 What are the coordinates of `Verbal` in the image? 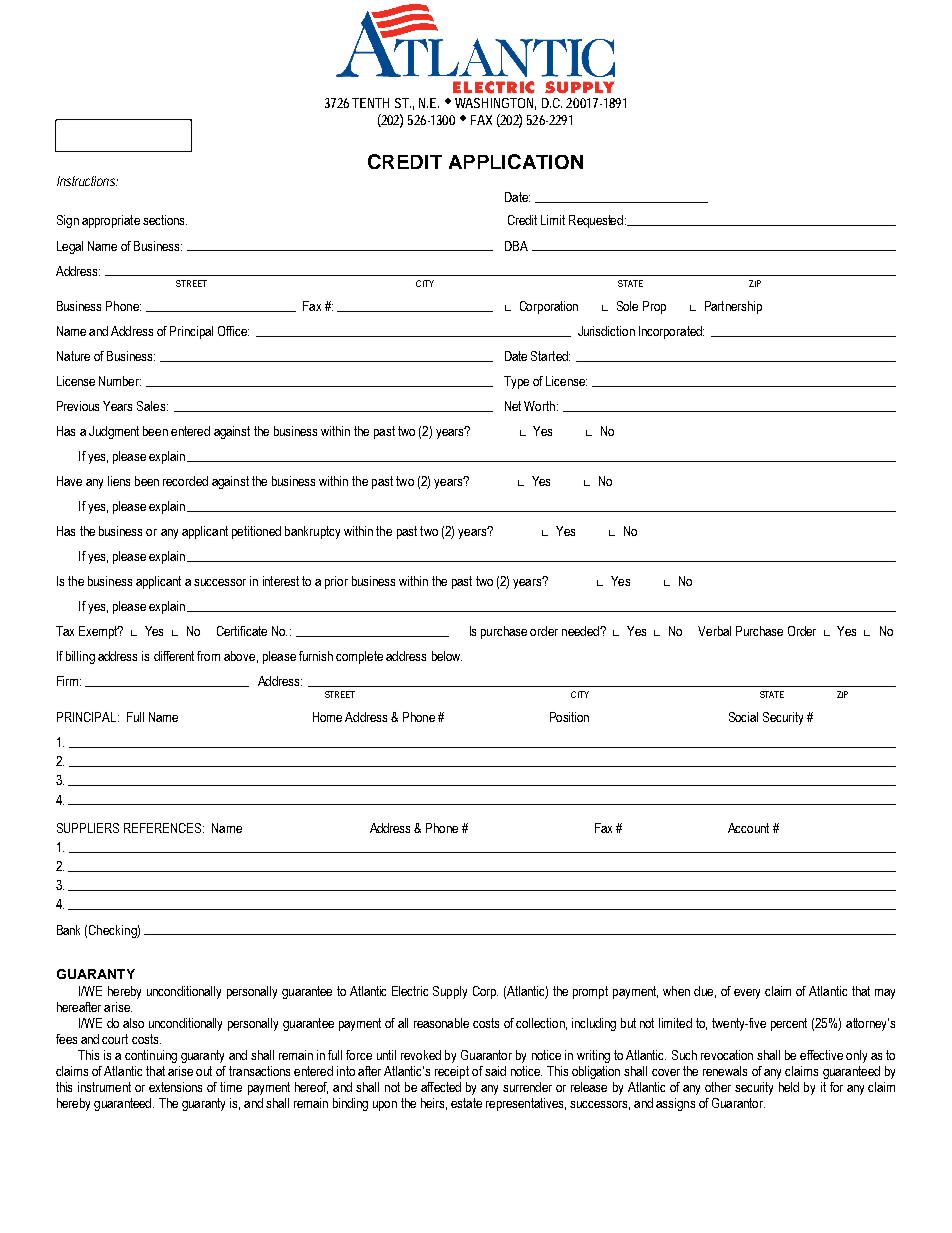 It's located at (714, 631).
